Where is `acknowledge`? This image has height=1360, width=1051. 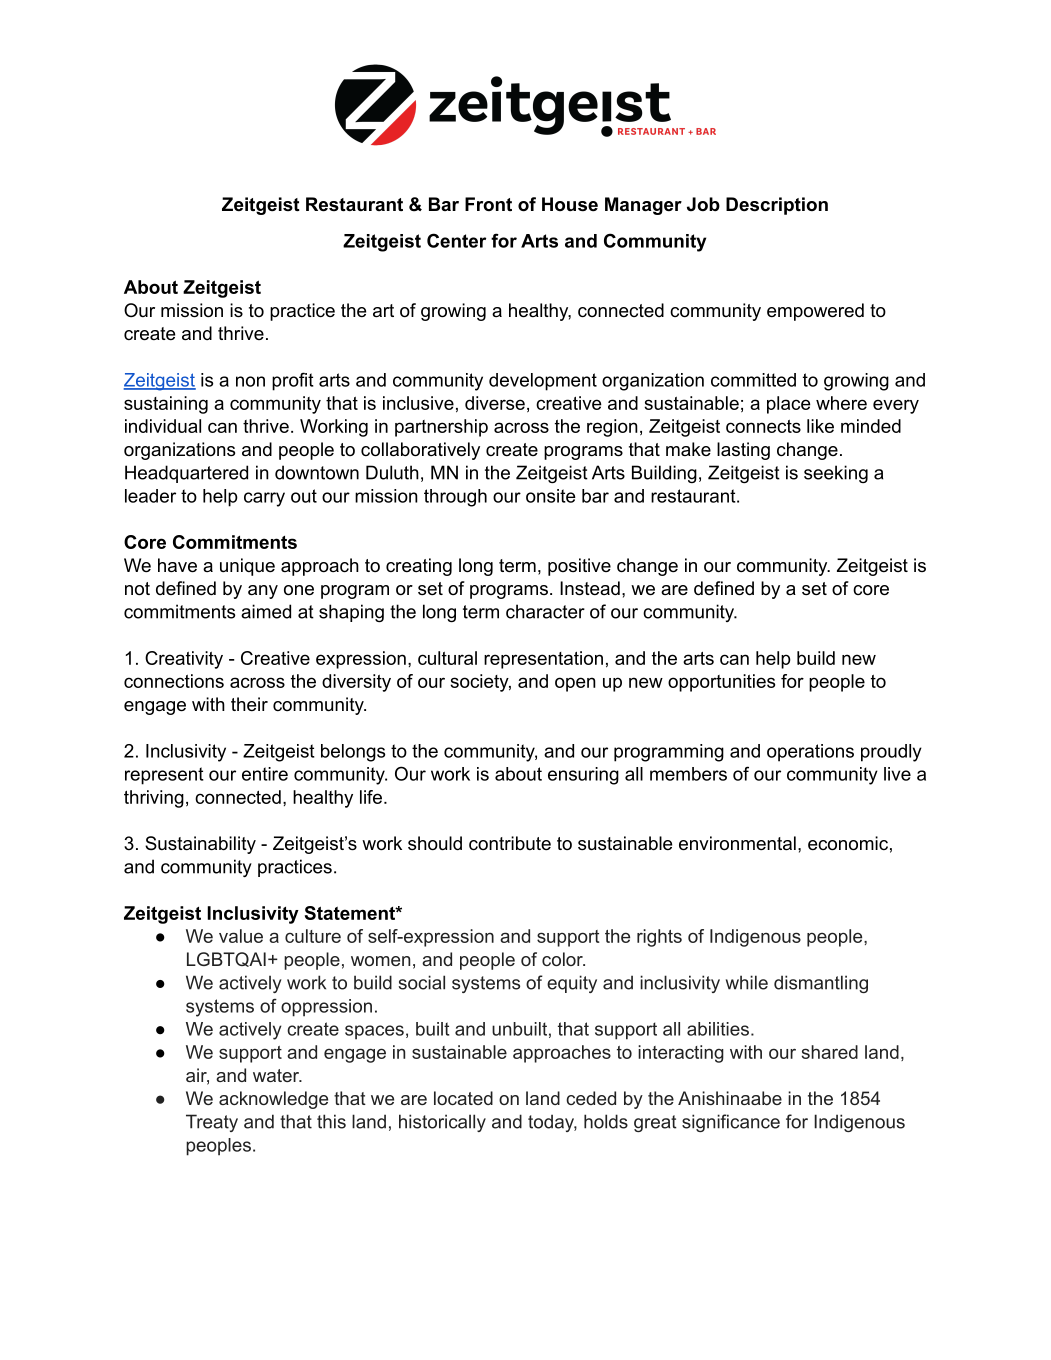
acknowledge is located at coordinates (273, 1100).
